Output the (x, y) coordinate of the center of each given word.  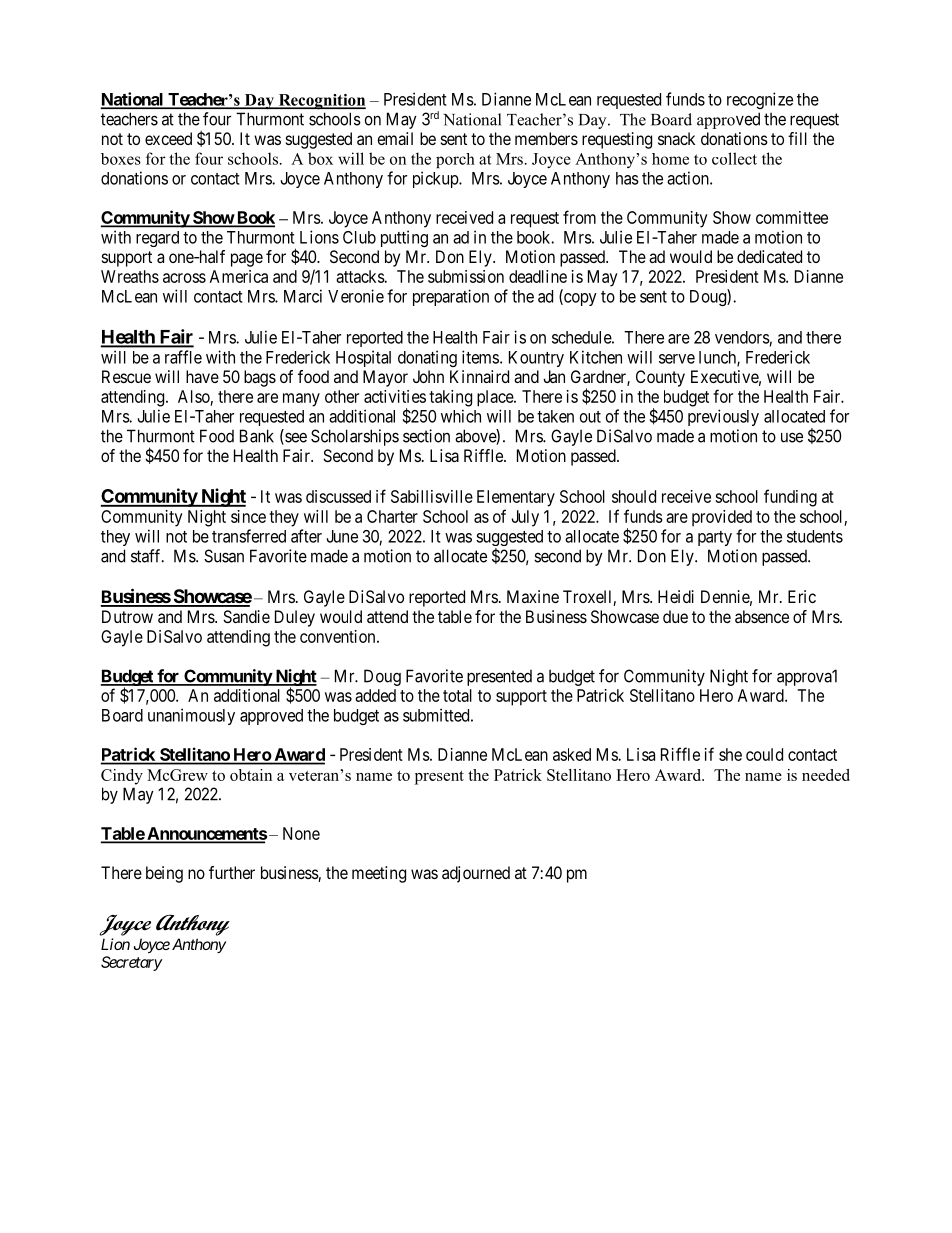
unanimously (191, 716)
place (496, 398)
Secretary (132, 963)
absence (762, 616)
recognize (760, 100)
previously (723, 417)
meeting (379, 874)
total (457, 695)
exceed (168, 138)
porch (455, 160)
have (202, 376)
